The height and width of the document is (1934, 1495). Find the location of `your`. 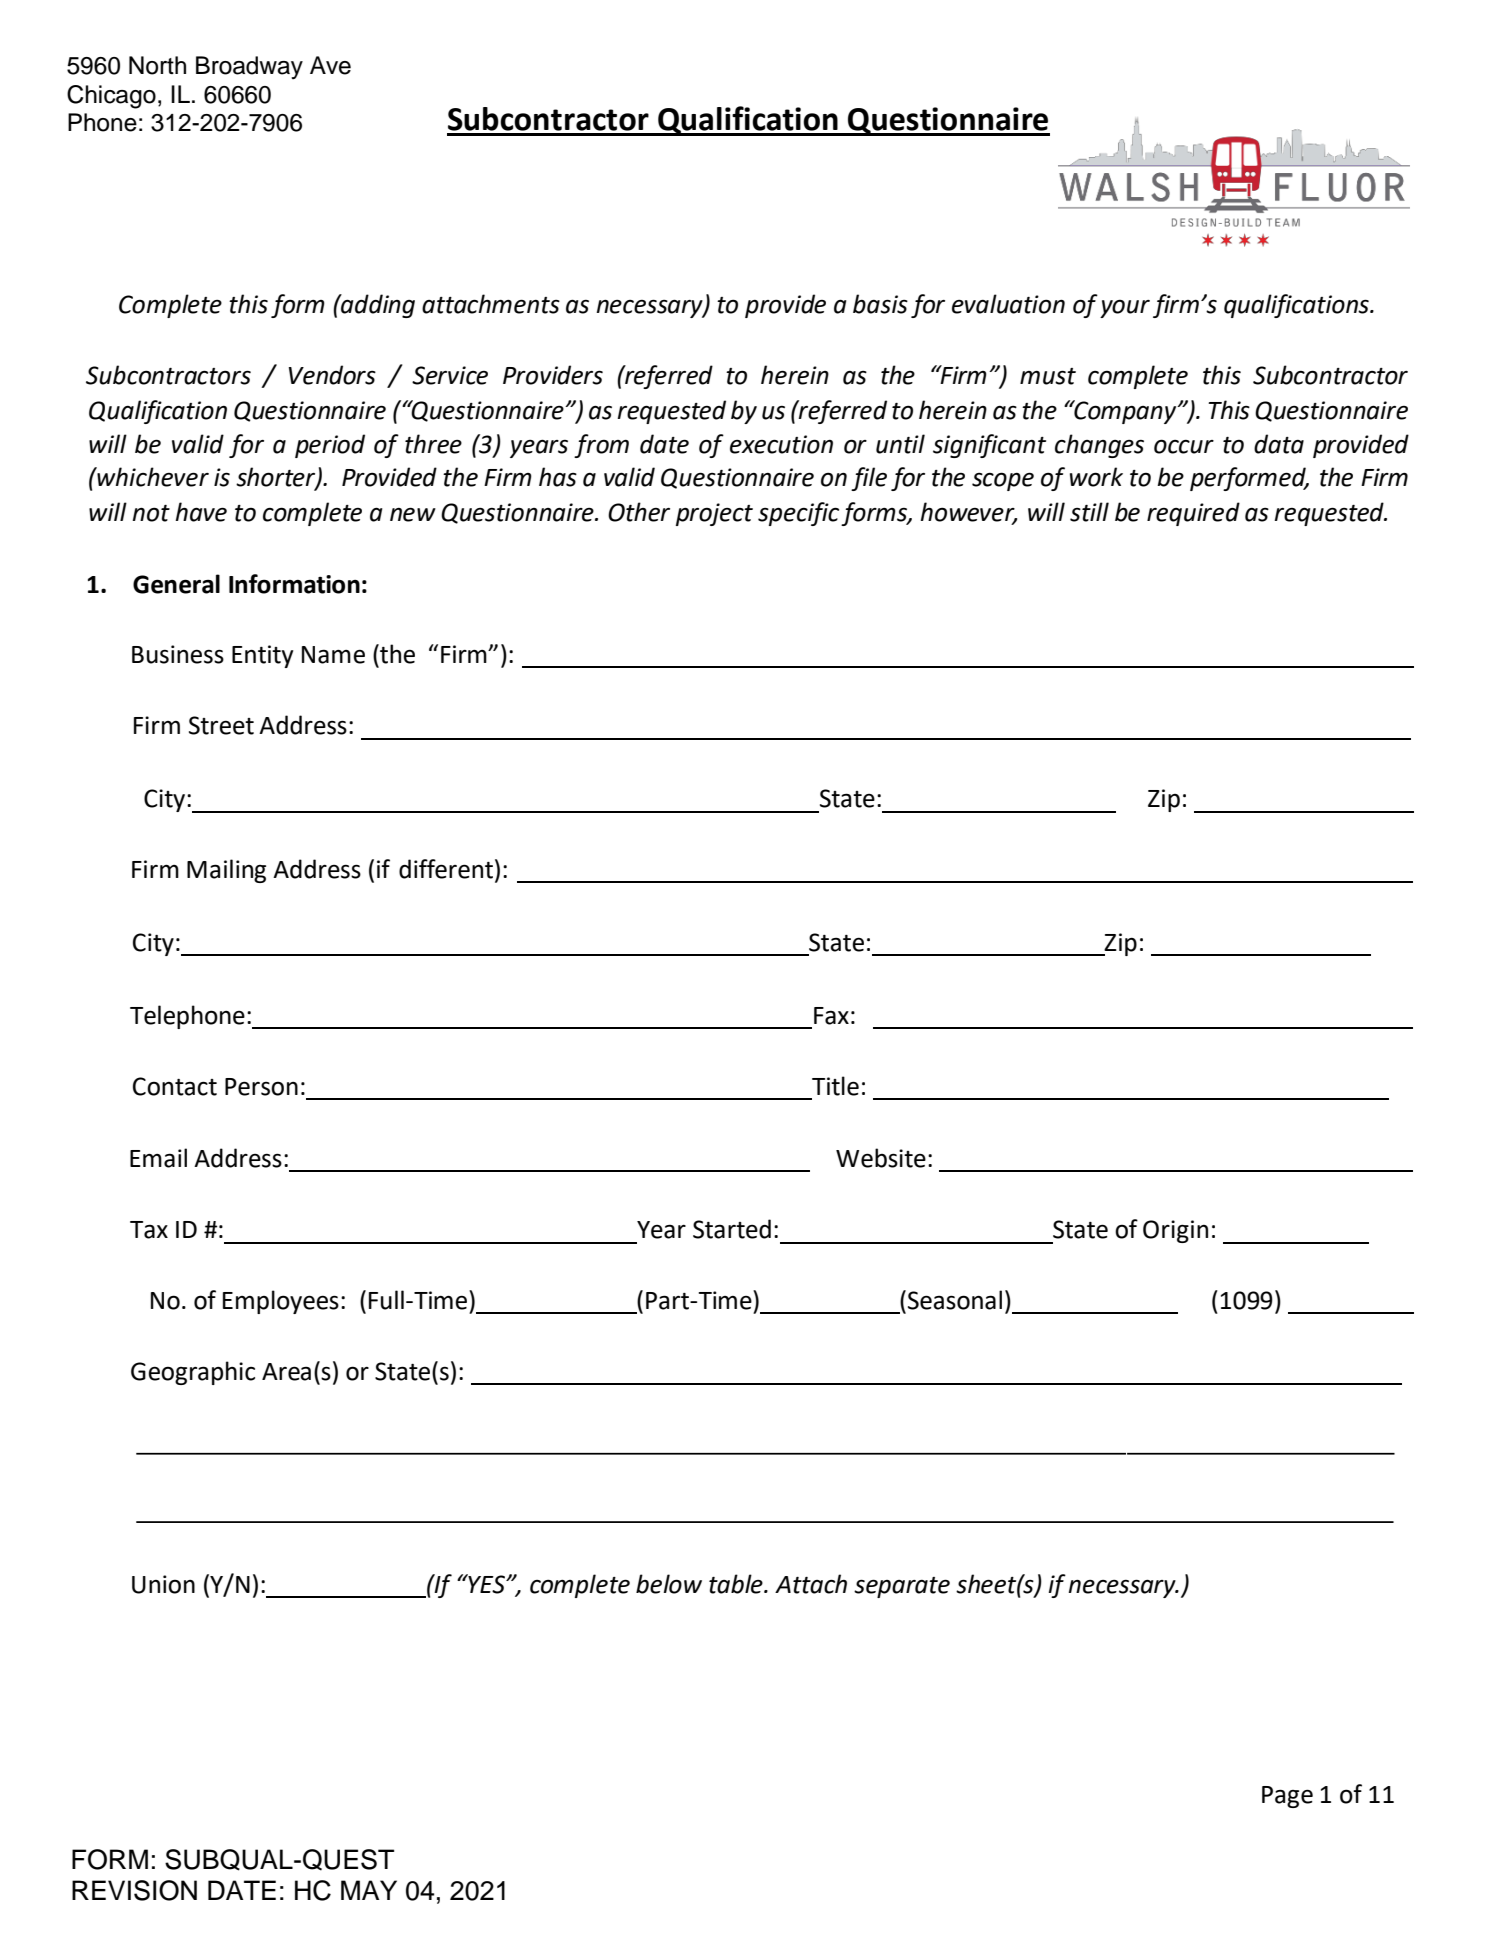

your is located at coordinates (1125, 308).
